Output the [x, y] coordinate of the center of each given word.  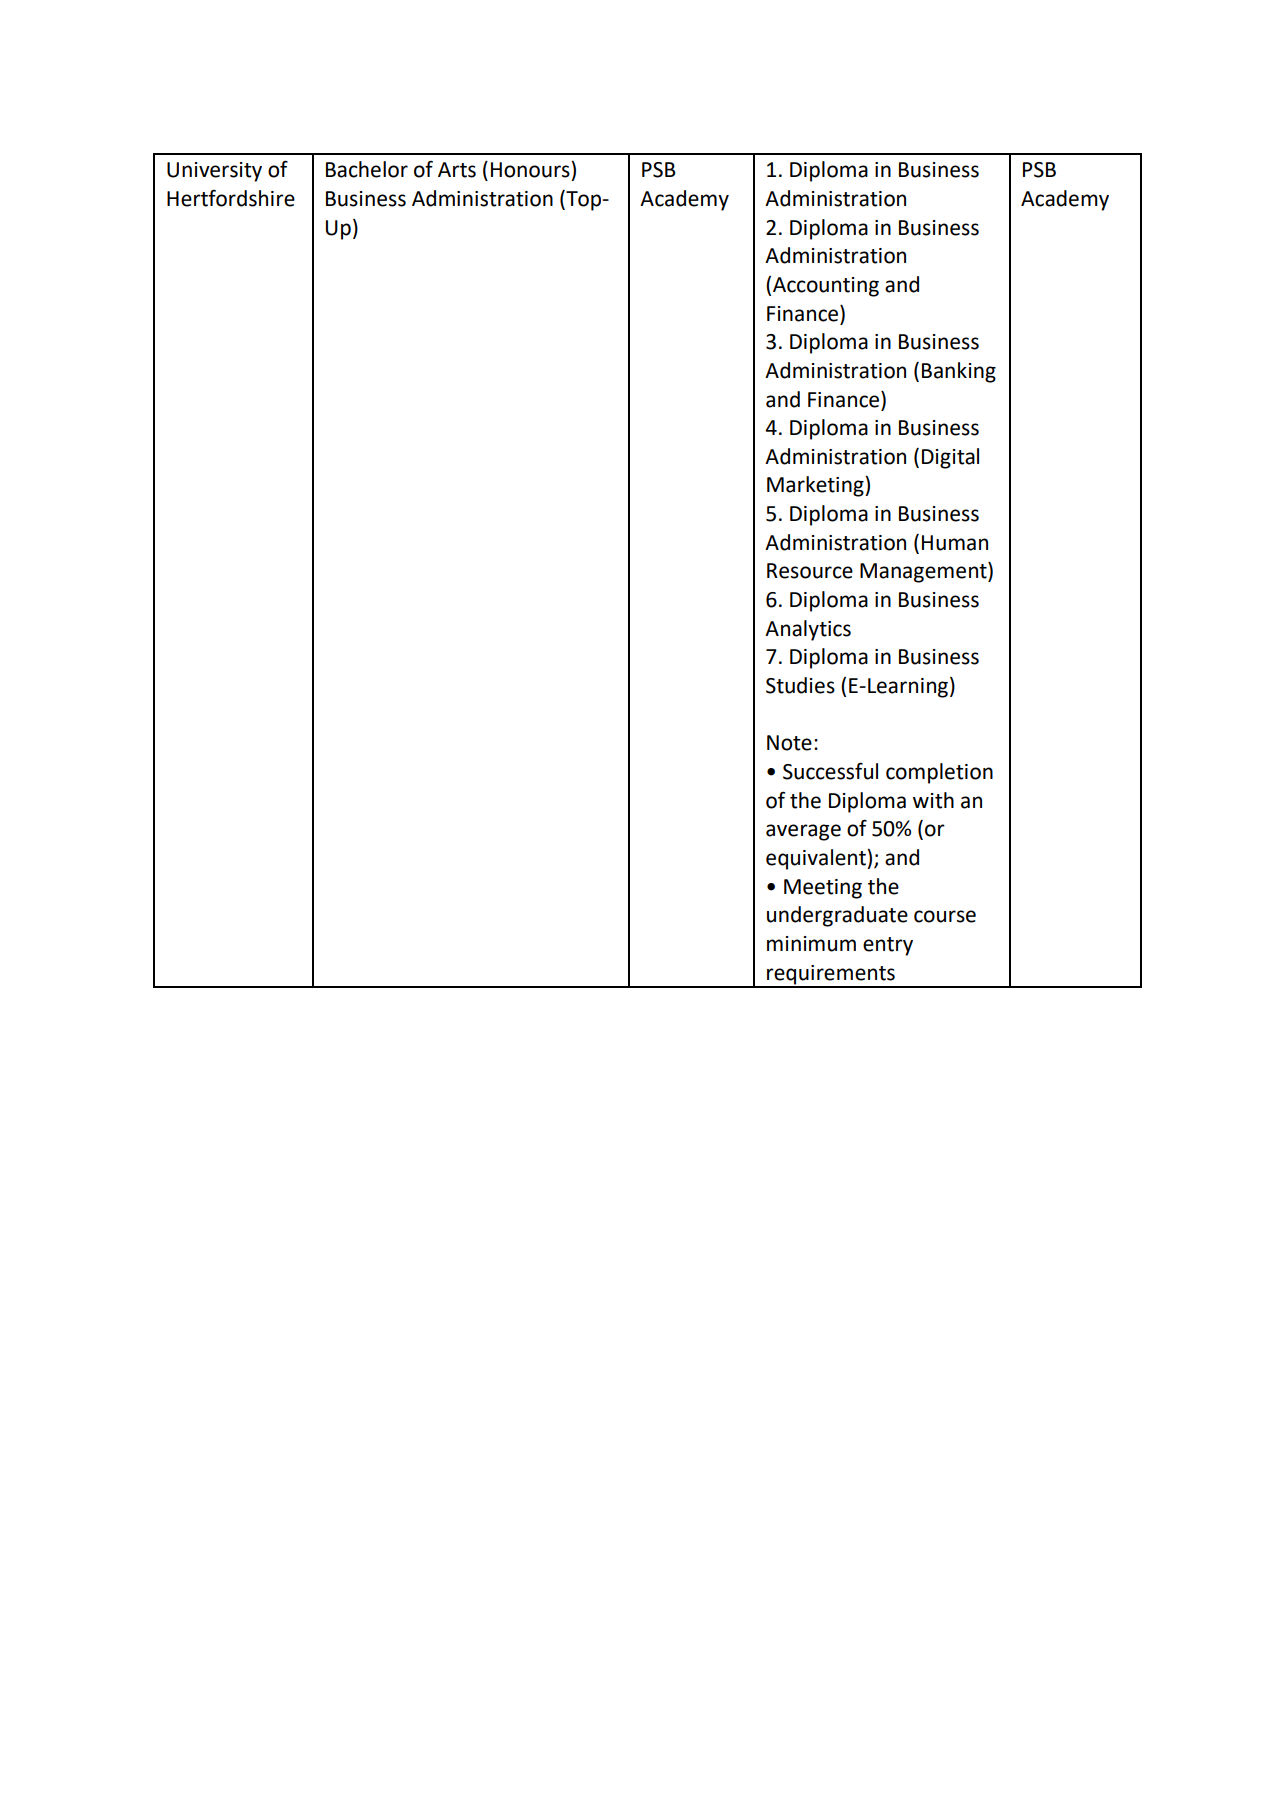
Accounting [826, 287]
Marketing [816, 486]
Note [789, 743]
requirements [831, 976]
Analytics [808, 630]
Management [924, 572]
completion [939, 773]
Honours [531, 169]
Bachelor [367, 169]
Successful [830, 771]
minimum [811, 944]
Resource [810, 571]
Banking [959, 372]
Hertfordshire [231, 198]
